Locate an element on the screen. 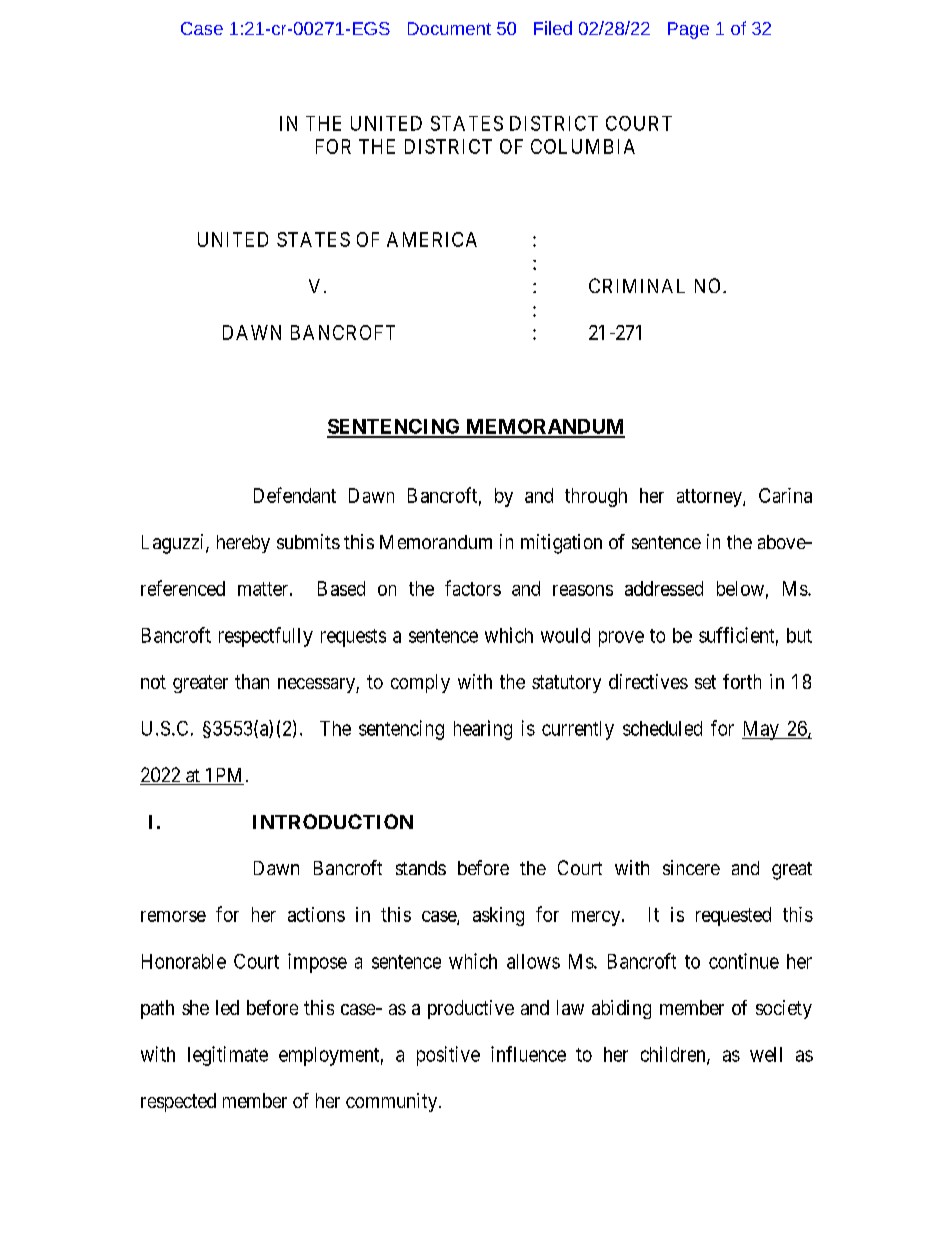  legitimate is located at coordinates (228, 1056).
